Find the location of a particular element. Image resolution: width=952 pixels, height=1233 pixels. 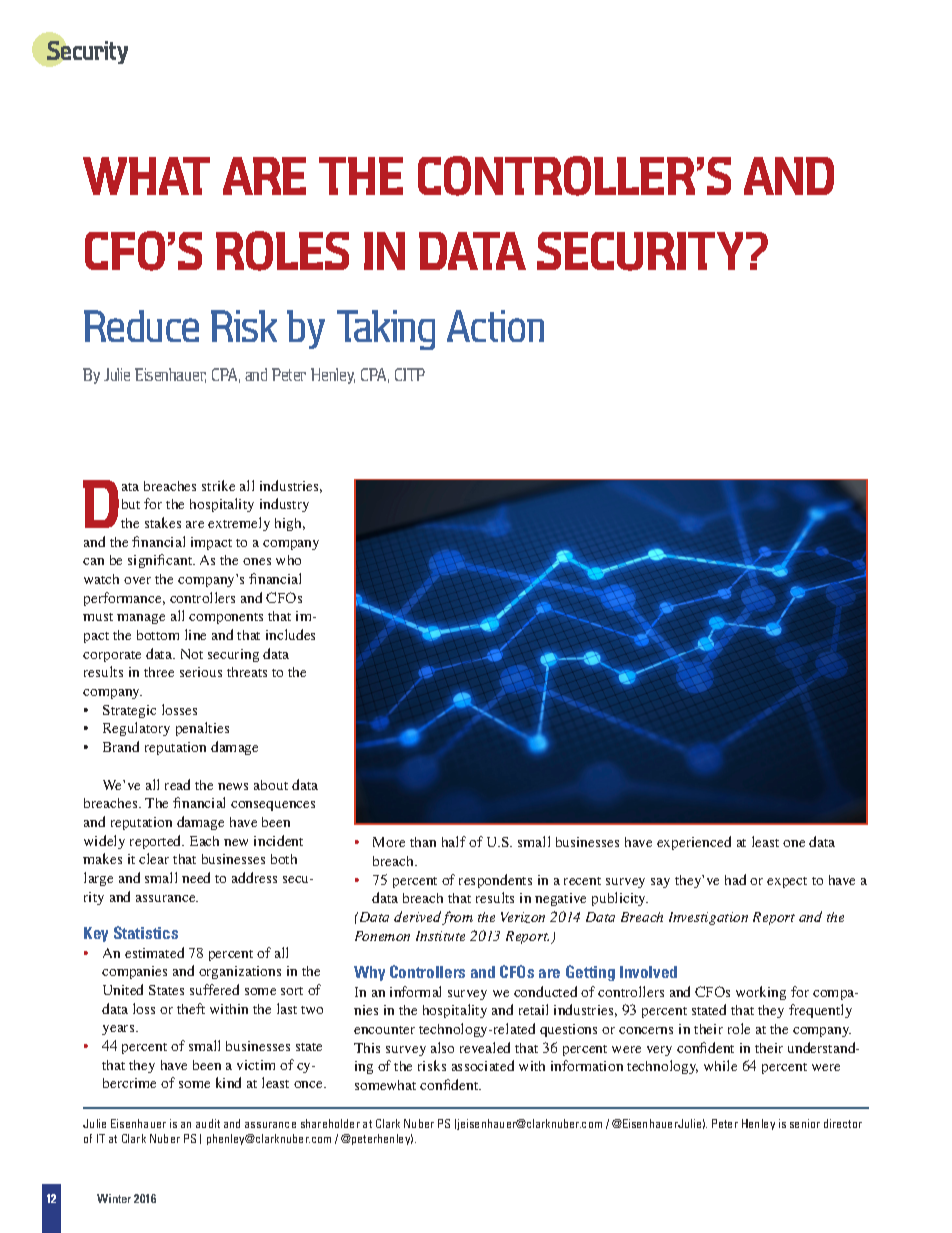

Winter is located at coordinates (114, 1198).
